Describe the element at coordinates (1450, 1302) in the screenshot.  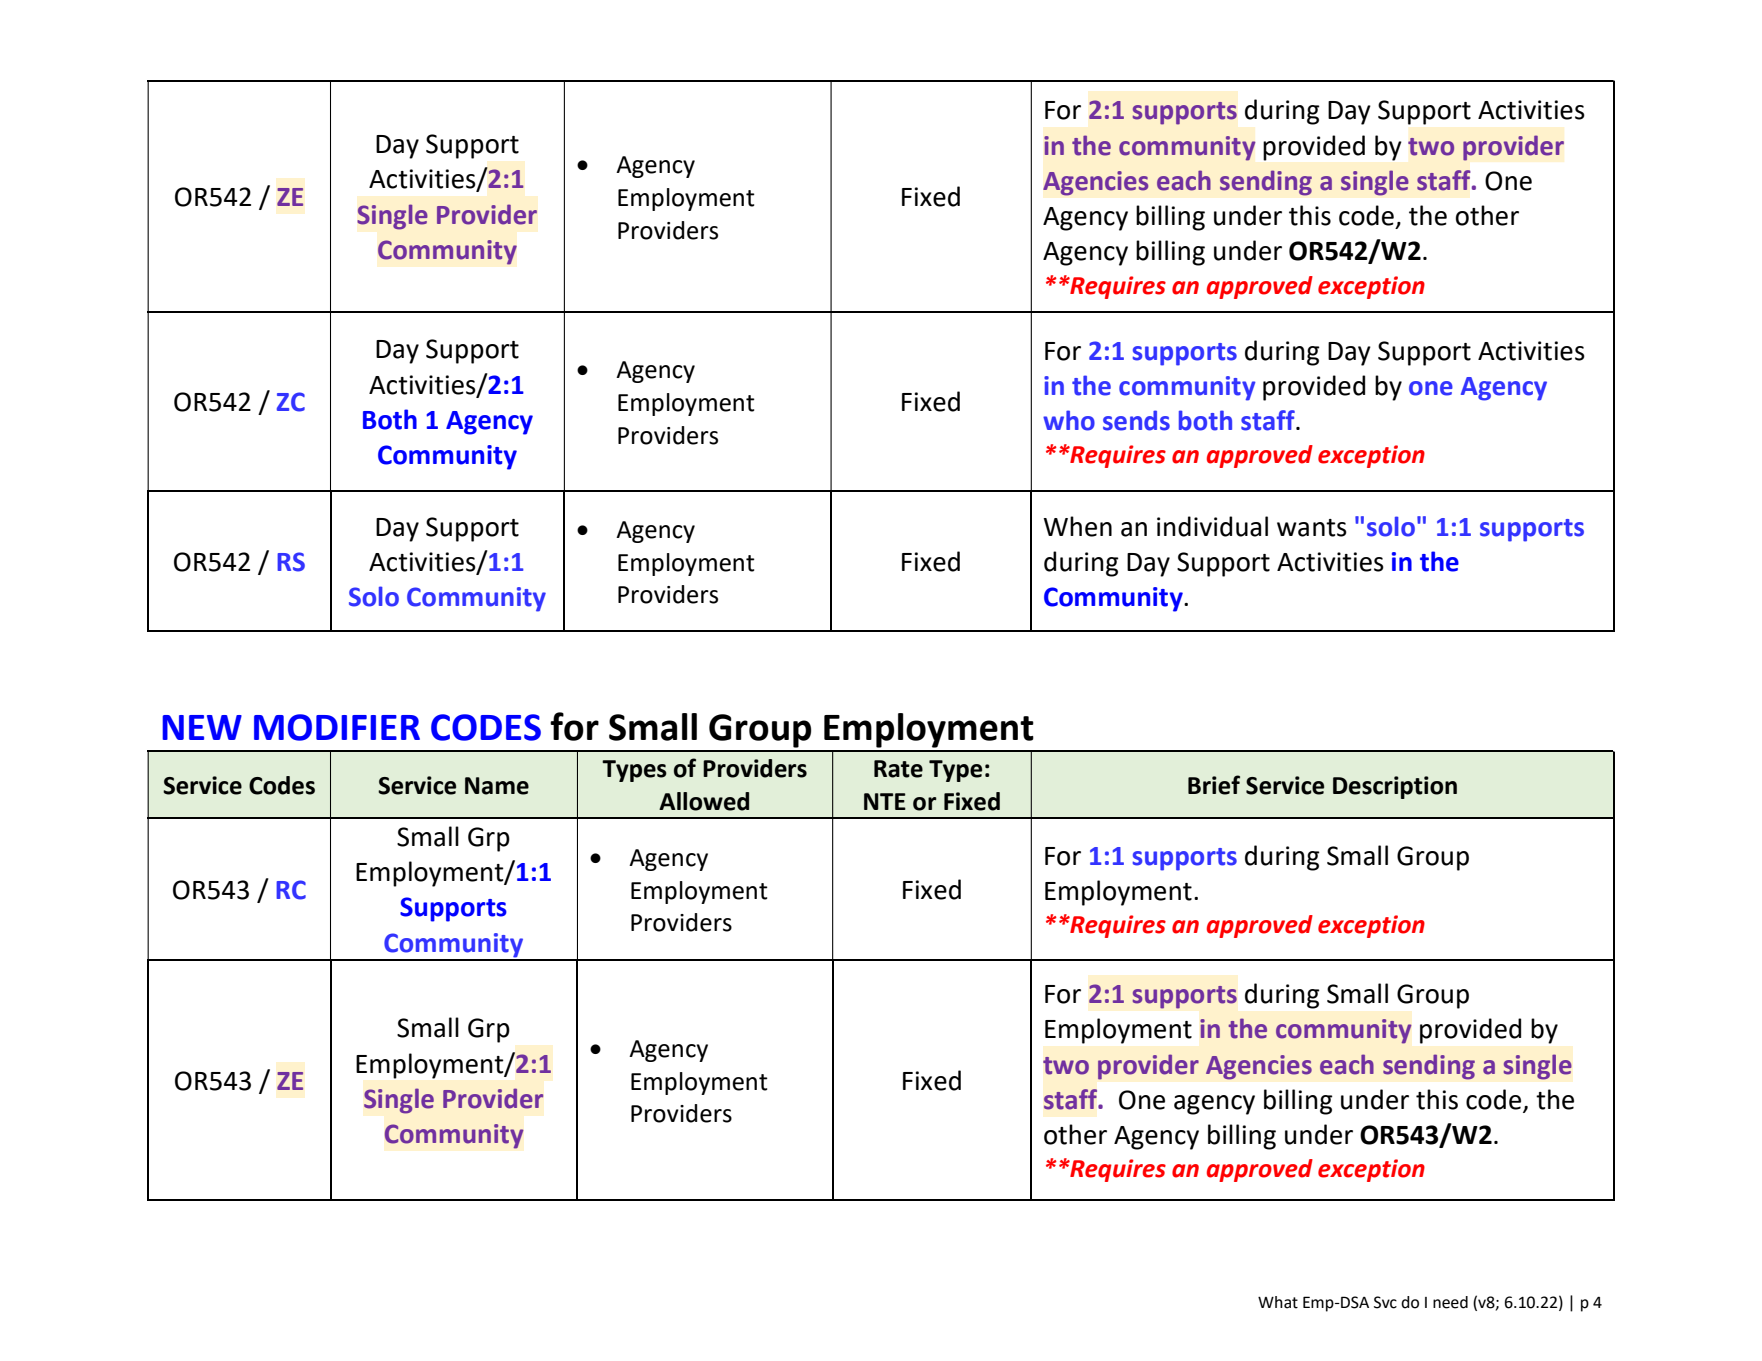
I see `need` at that location.
